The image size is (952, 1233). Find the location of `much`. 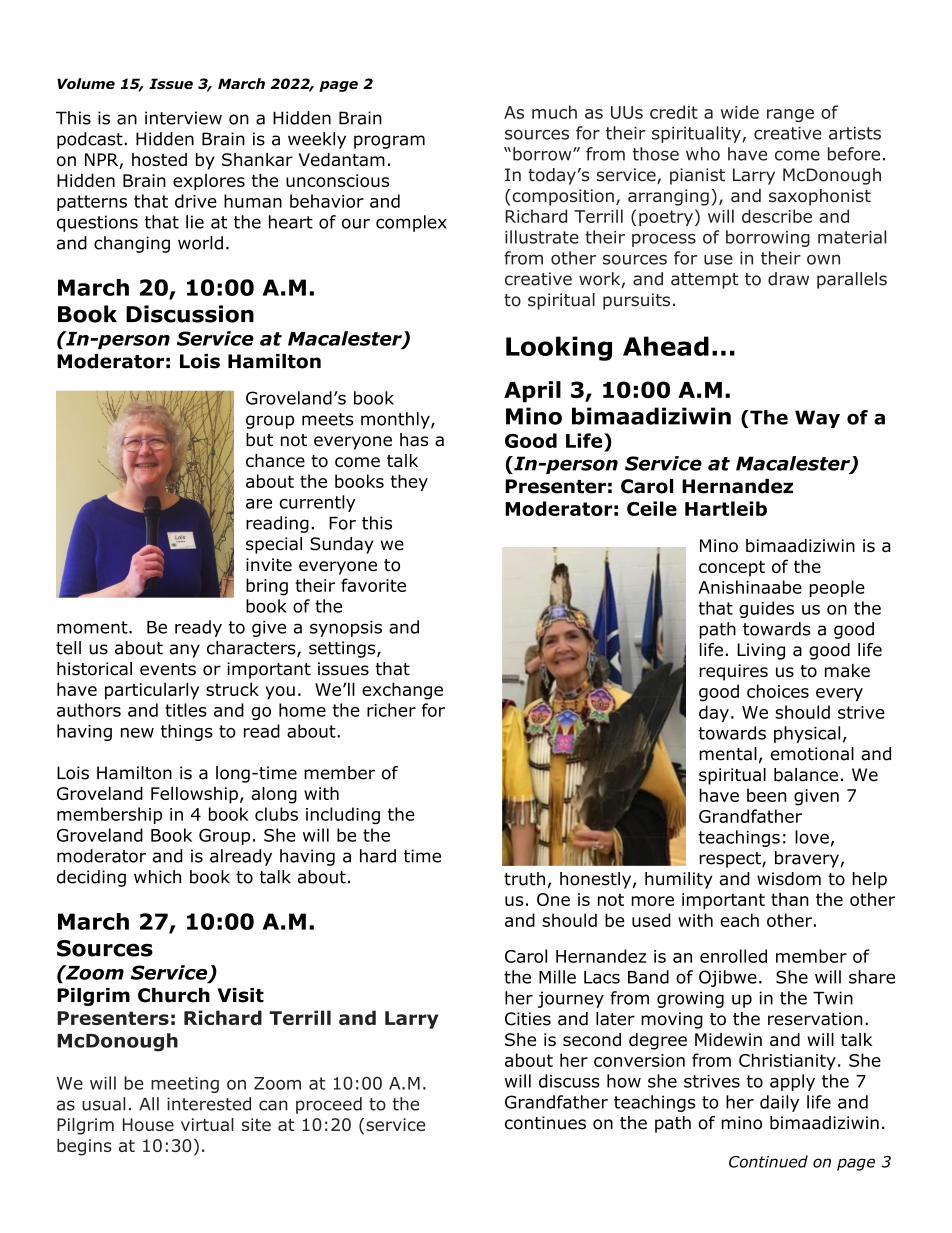

much is located at coordinates (554, 112).
